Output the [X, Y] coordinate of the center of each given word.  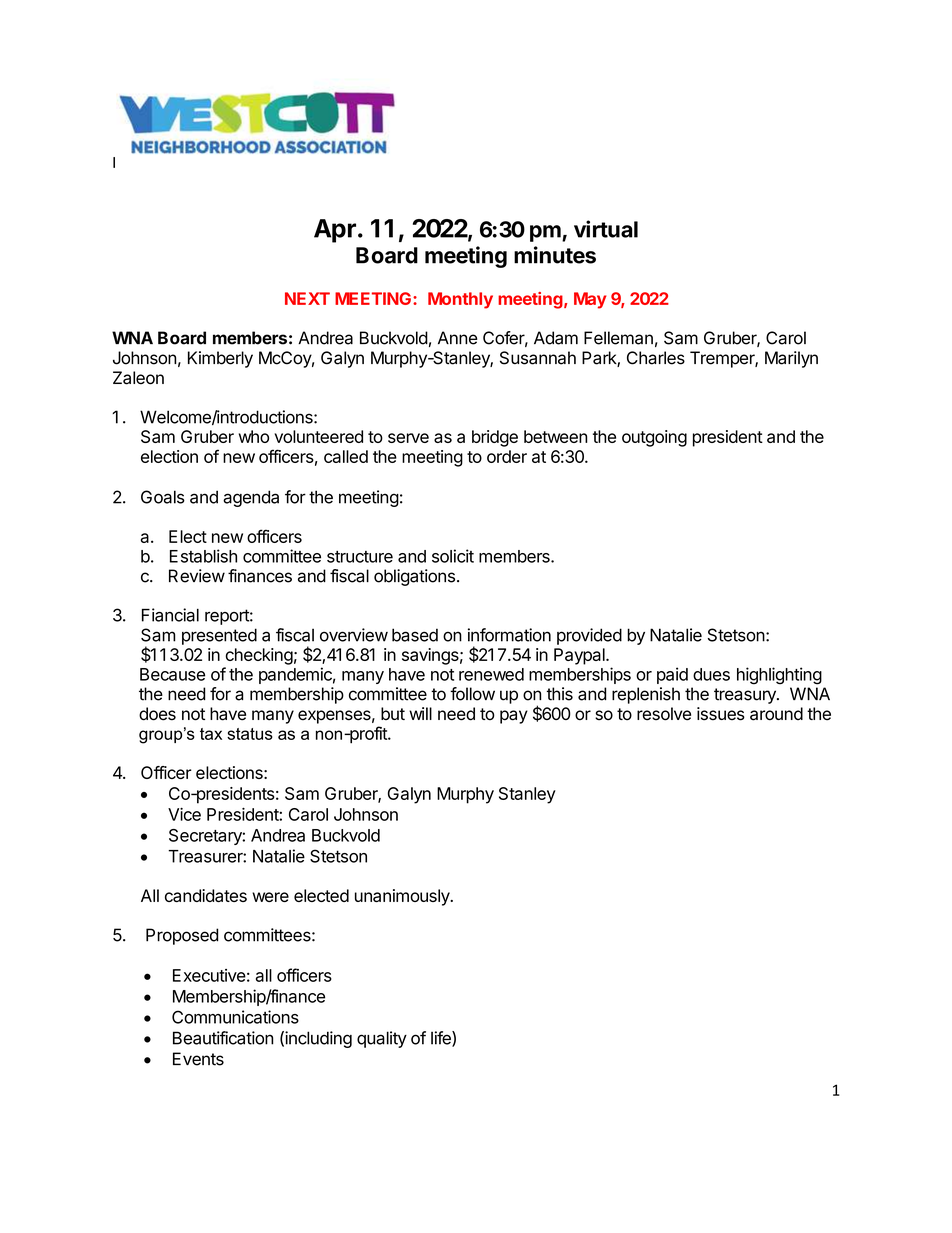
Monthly [460, 300]
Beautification [223, 1038]
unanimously [403, 897]
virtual [606, 229]
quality [382, 1039]
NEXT [307, 298]
